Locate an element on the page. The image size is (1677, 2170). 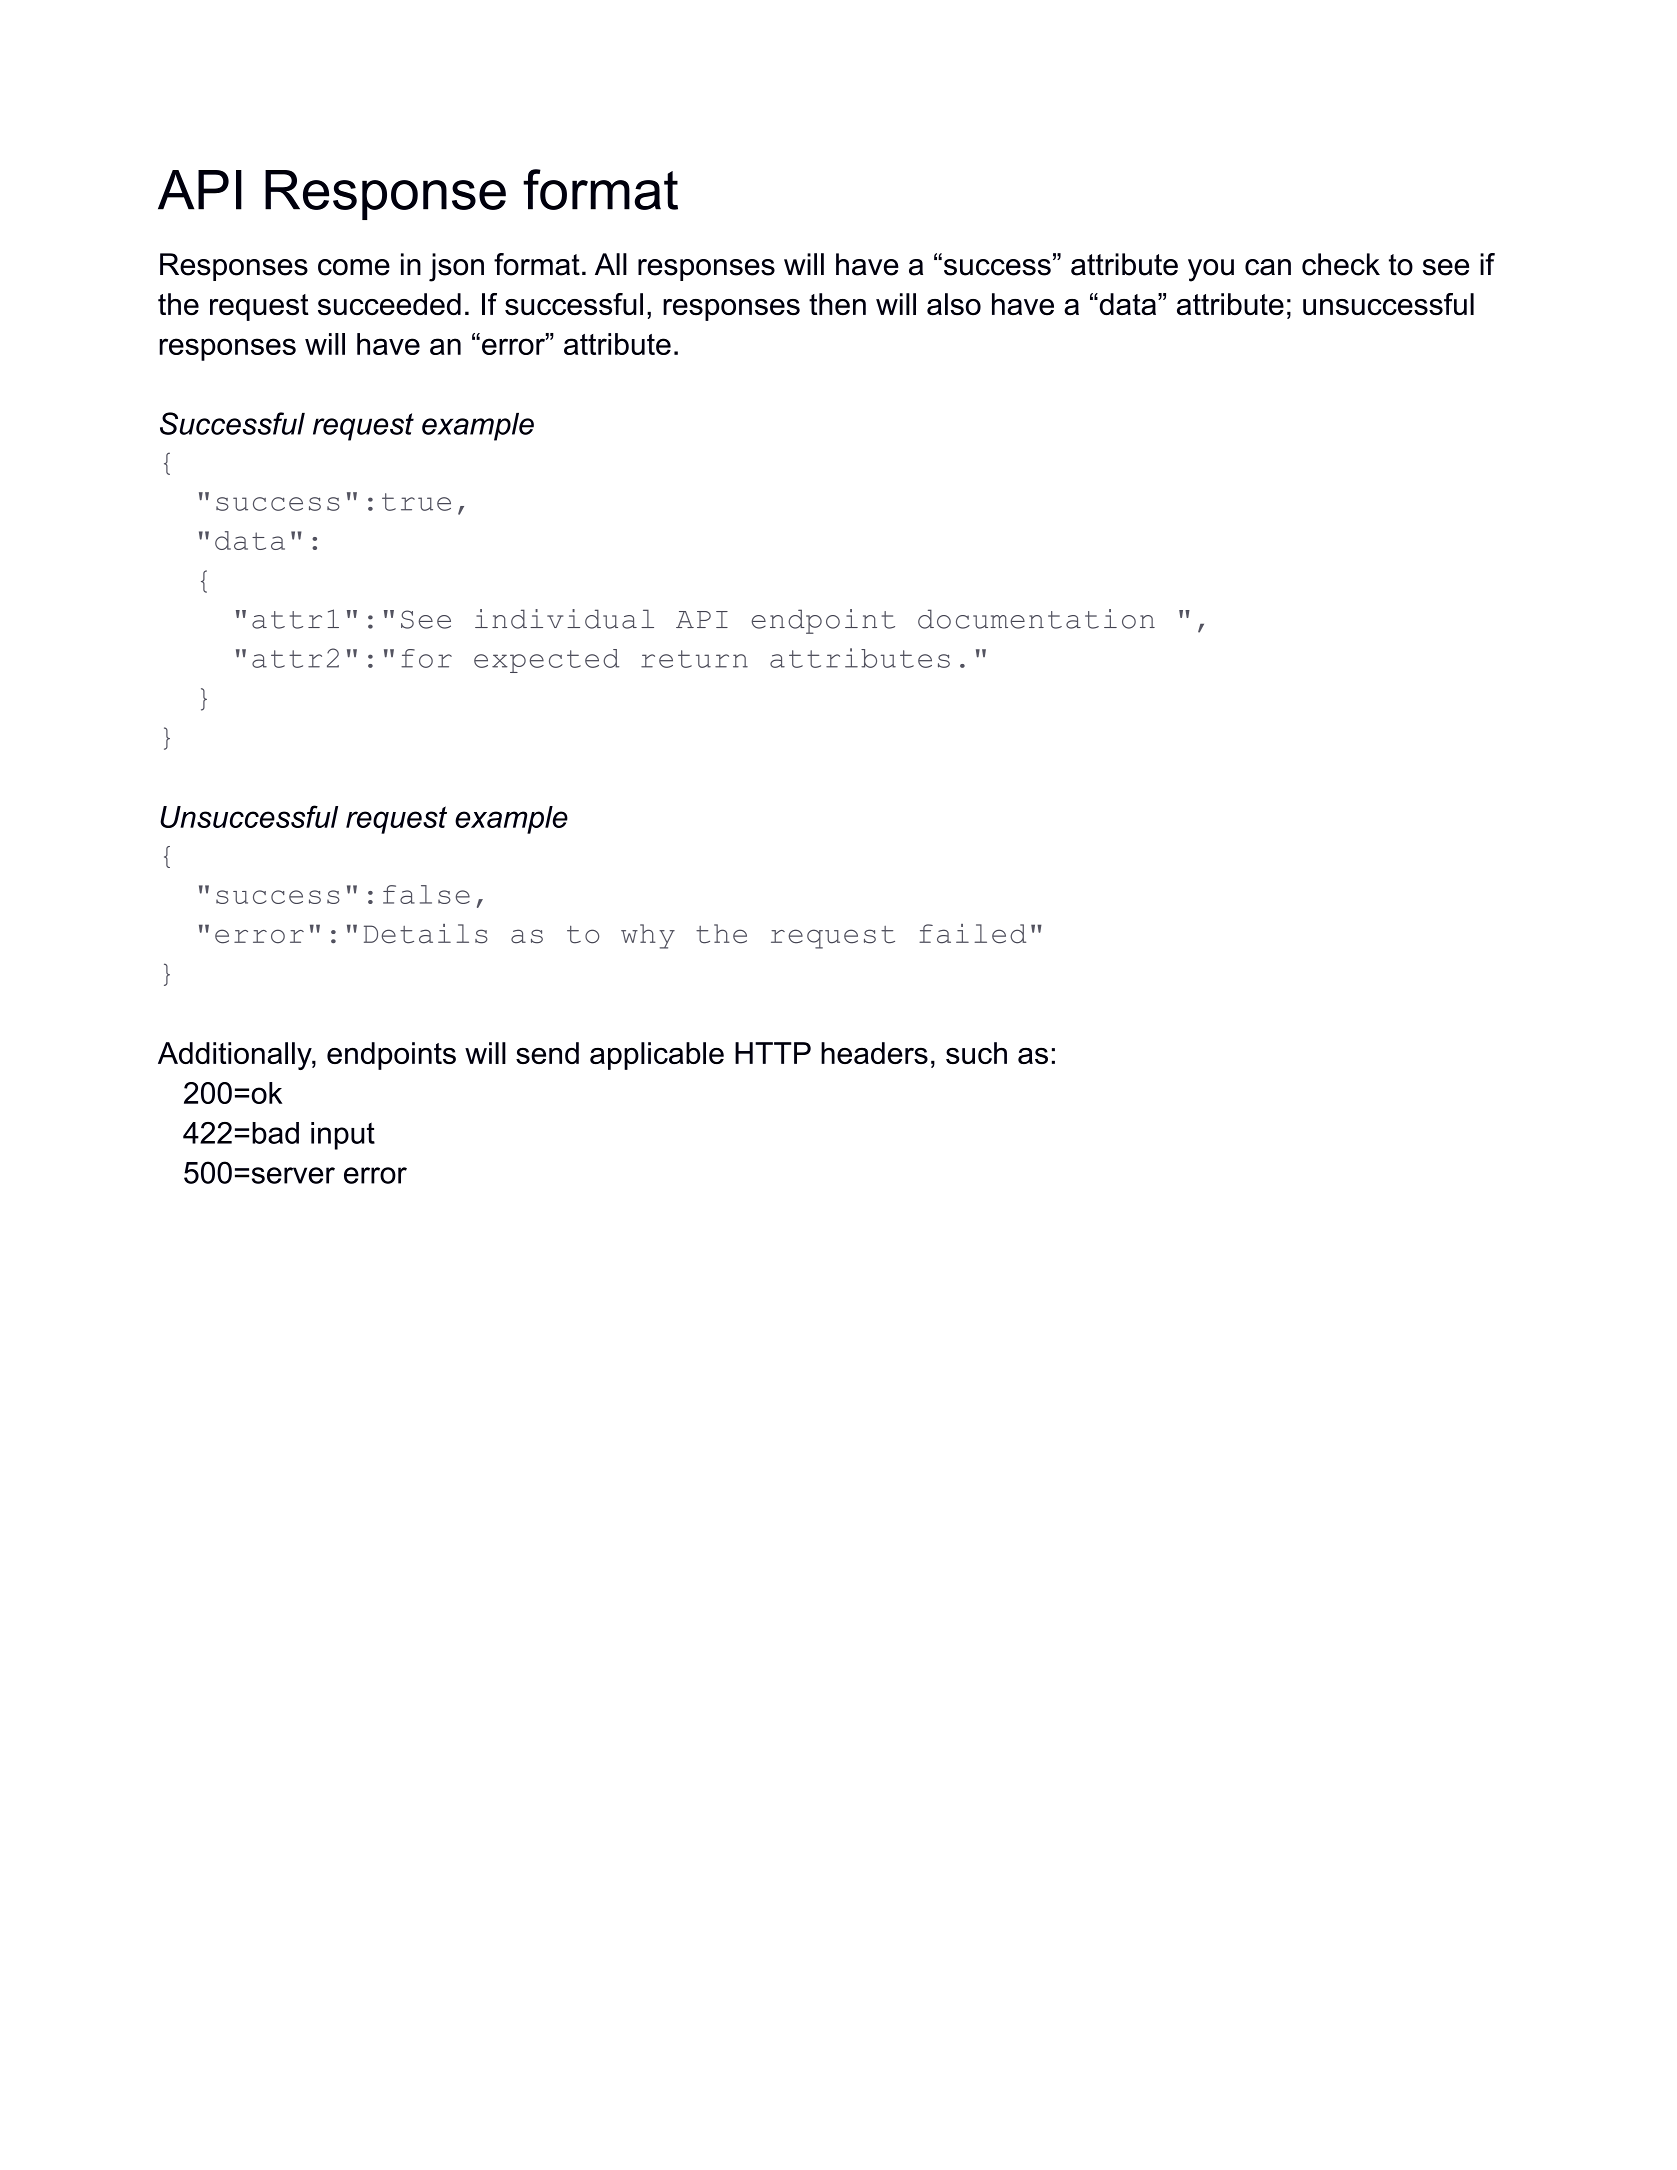
json is located at coordinates (456, 267).
